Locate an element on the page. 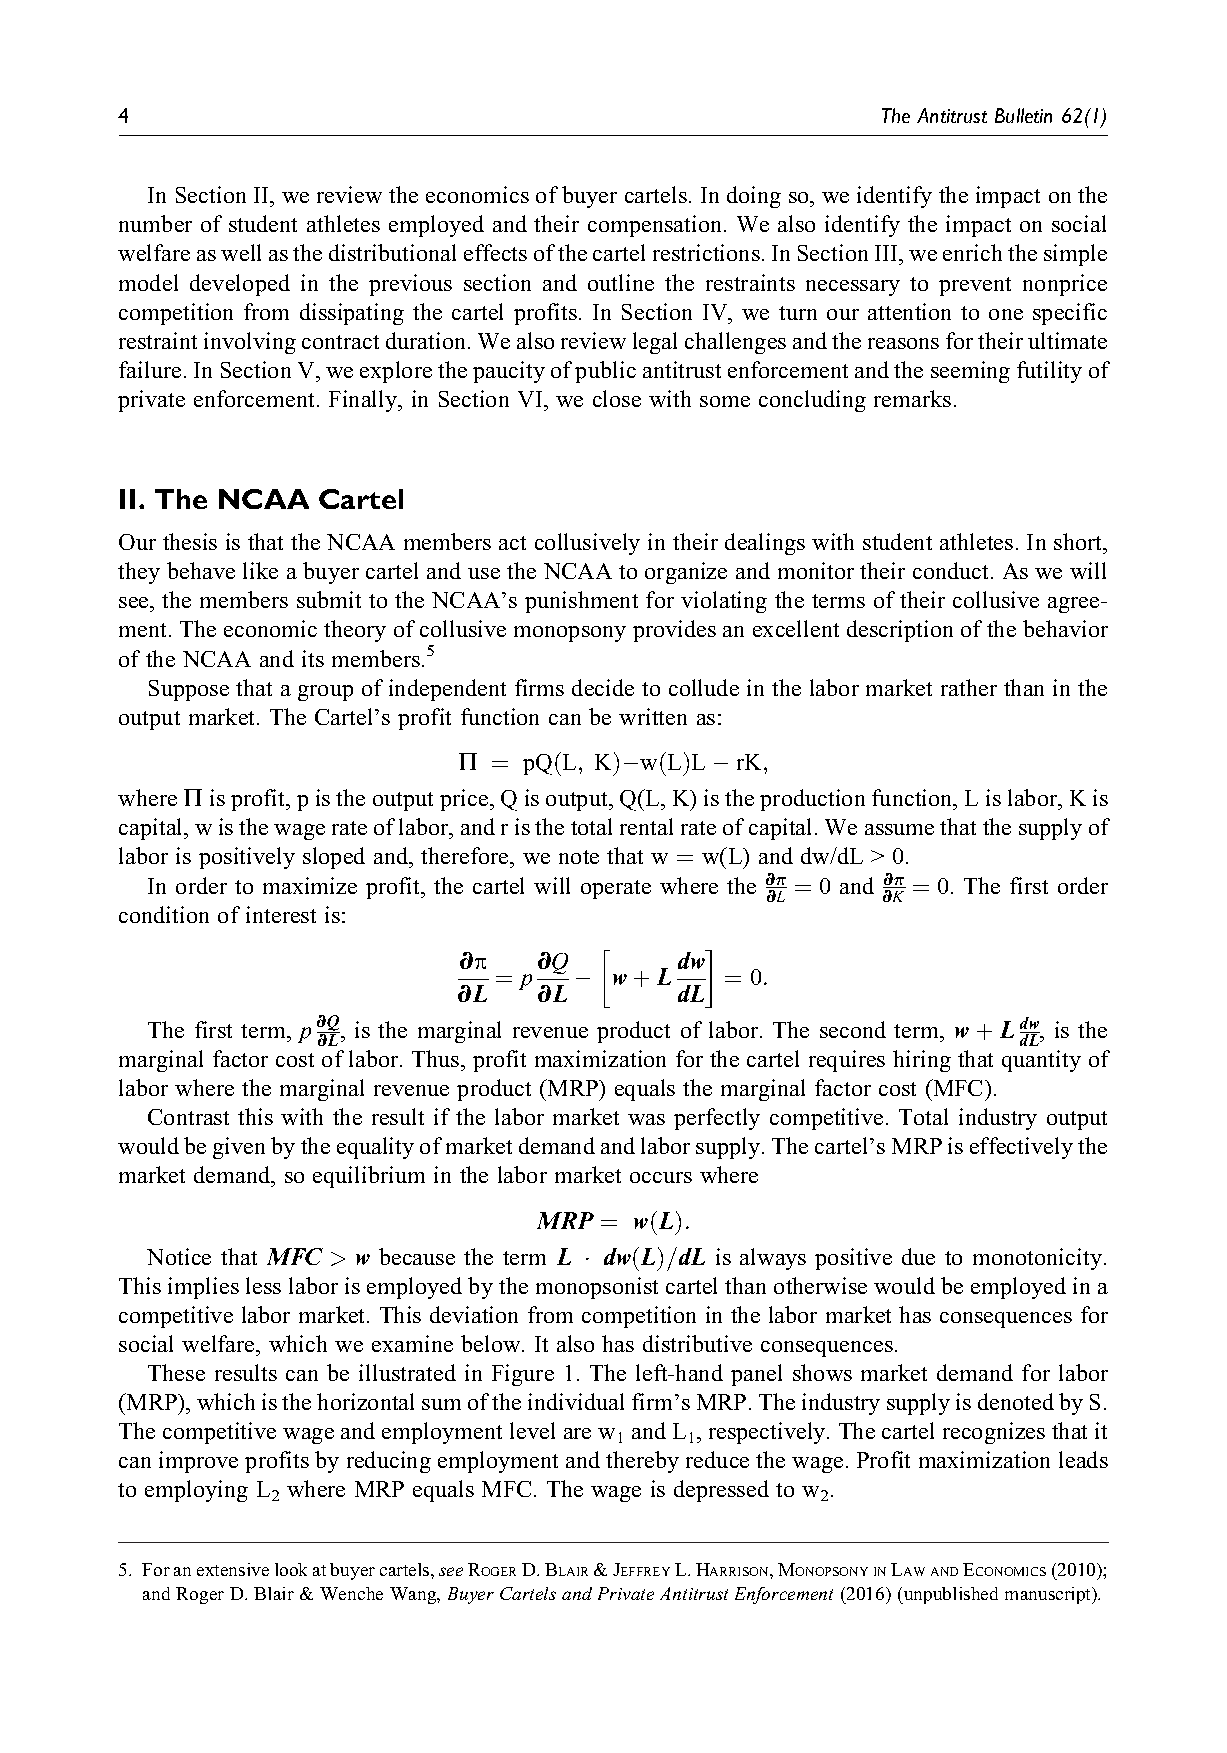 This image has width=1227, height=1753. compensation is located at coordinates (656, 226).
